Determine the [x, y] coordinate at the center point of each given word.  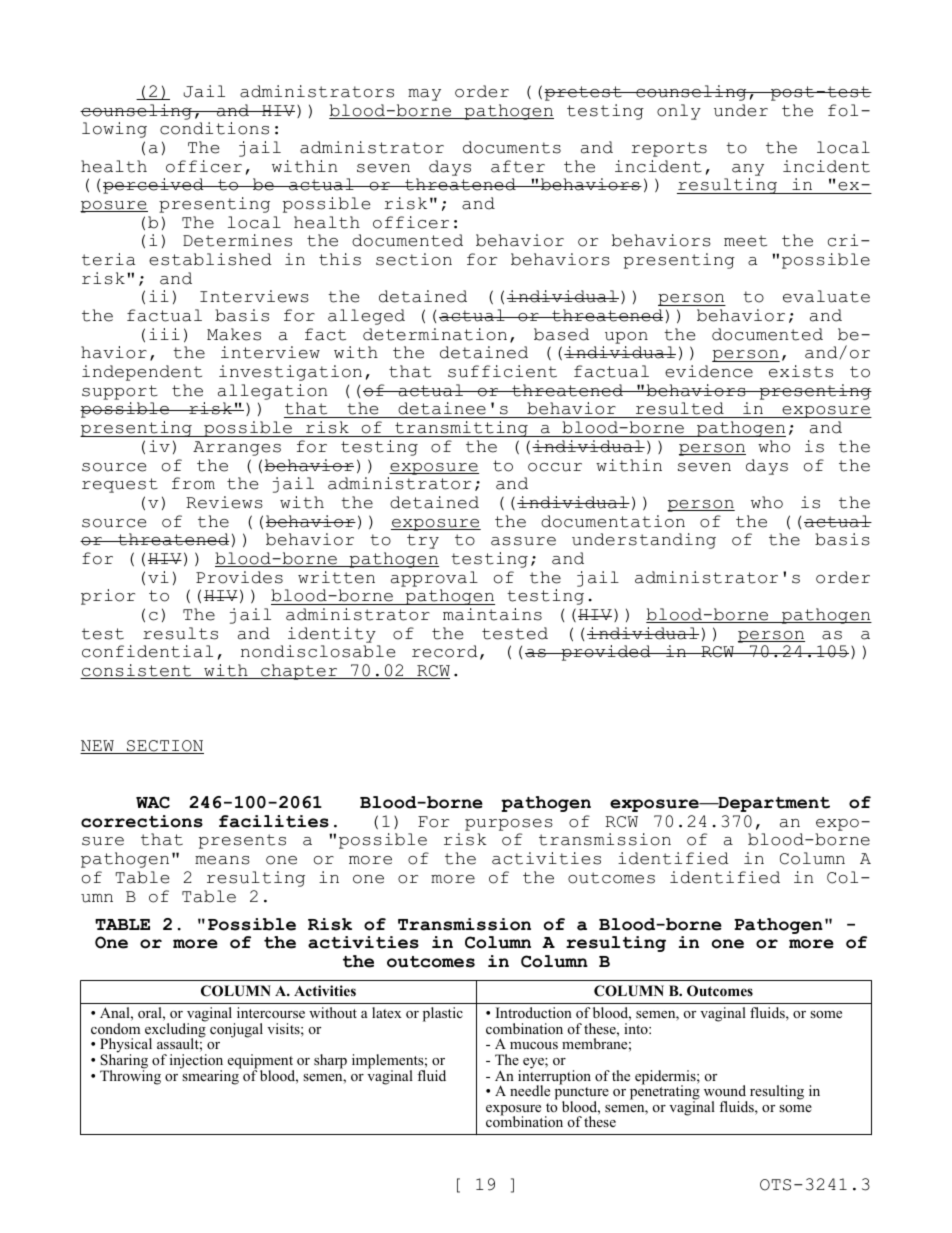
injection [196, 1062]
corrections [142, 821]
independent [142, 373]
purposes [509, 825]
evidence [709, 371]
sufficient [502, 371]
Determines [237, 240]
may [424, 95]
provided [606, 653]
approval [434, 579]
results [180, 633]
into [637, 1028]
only [679, 112]
